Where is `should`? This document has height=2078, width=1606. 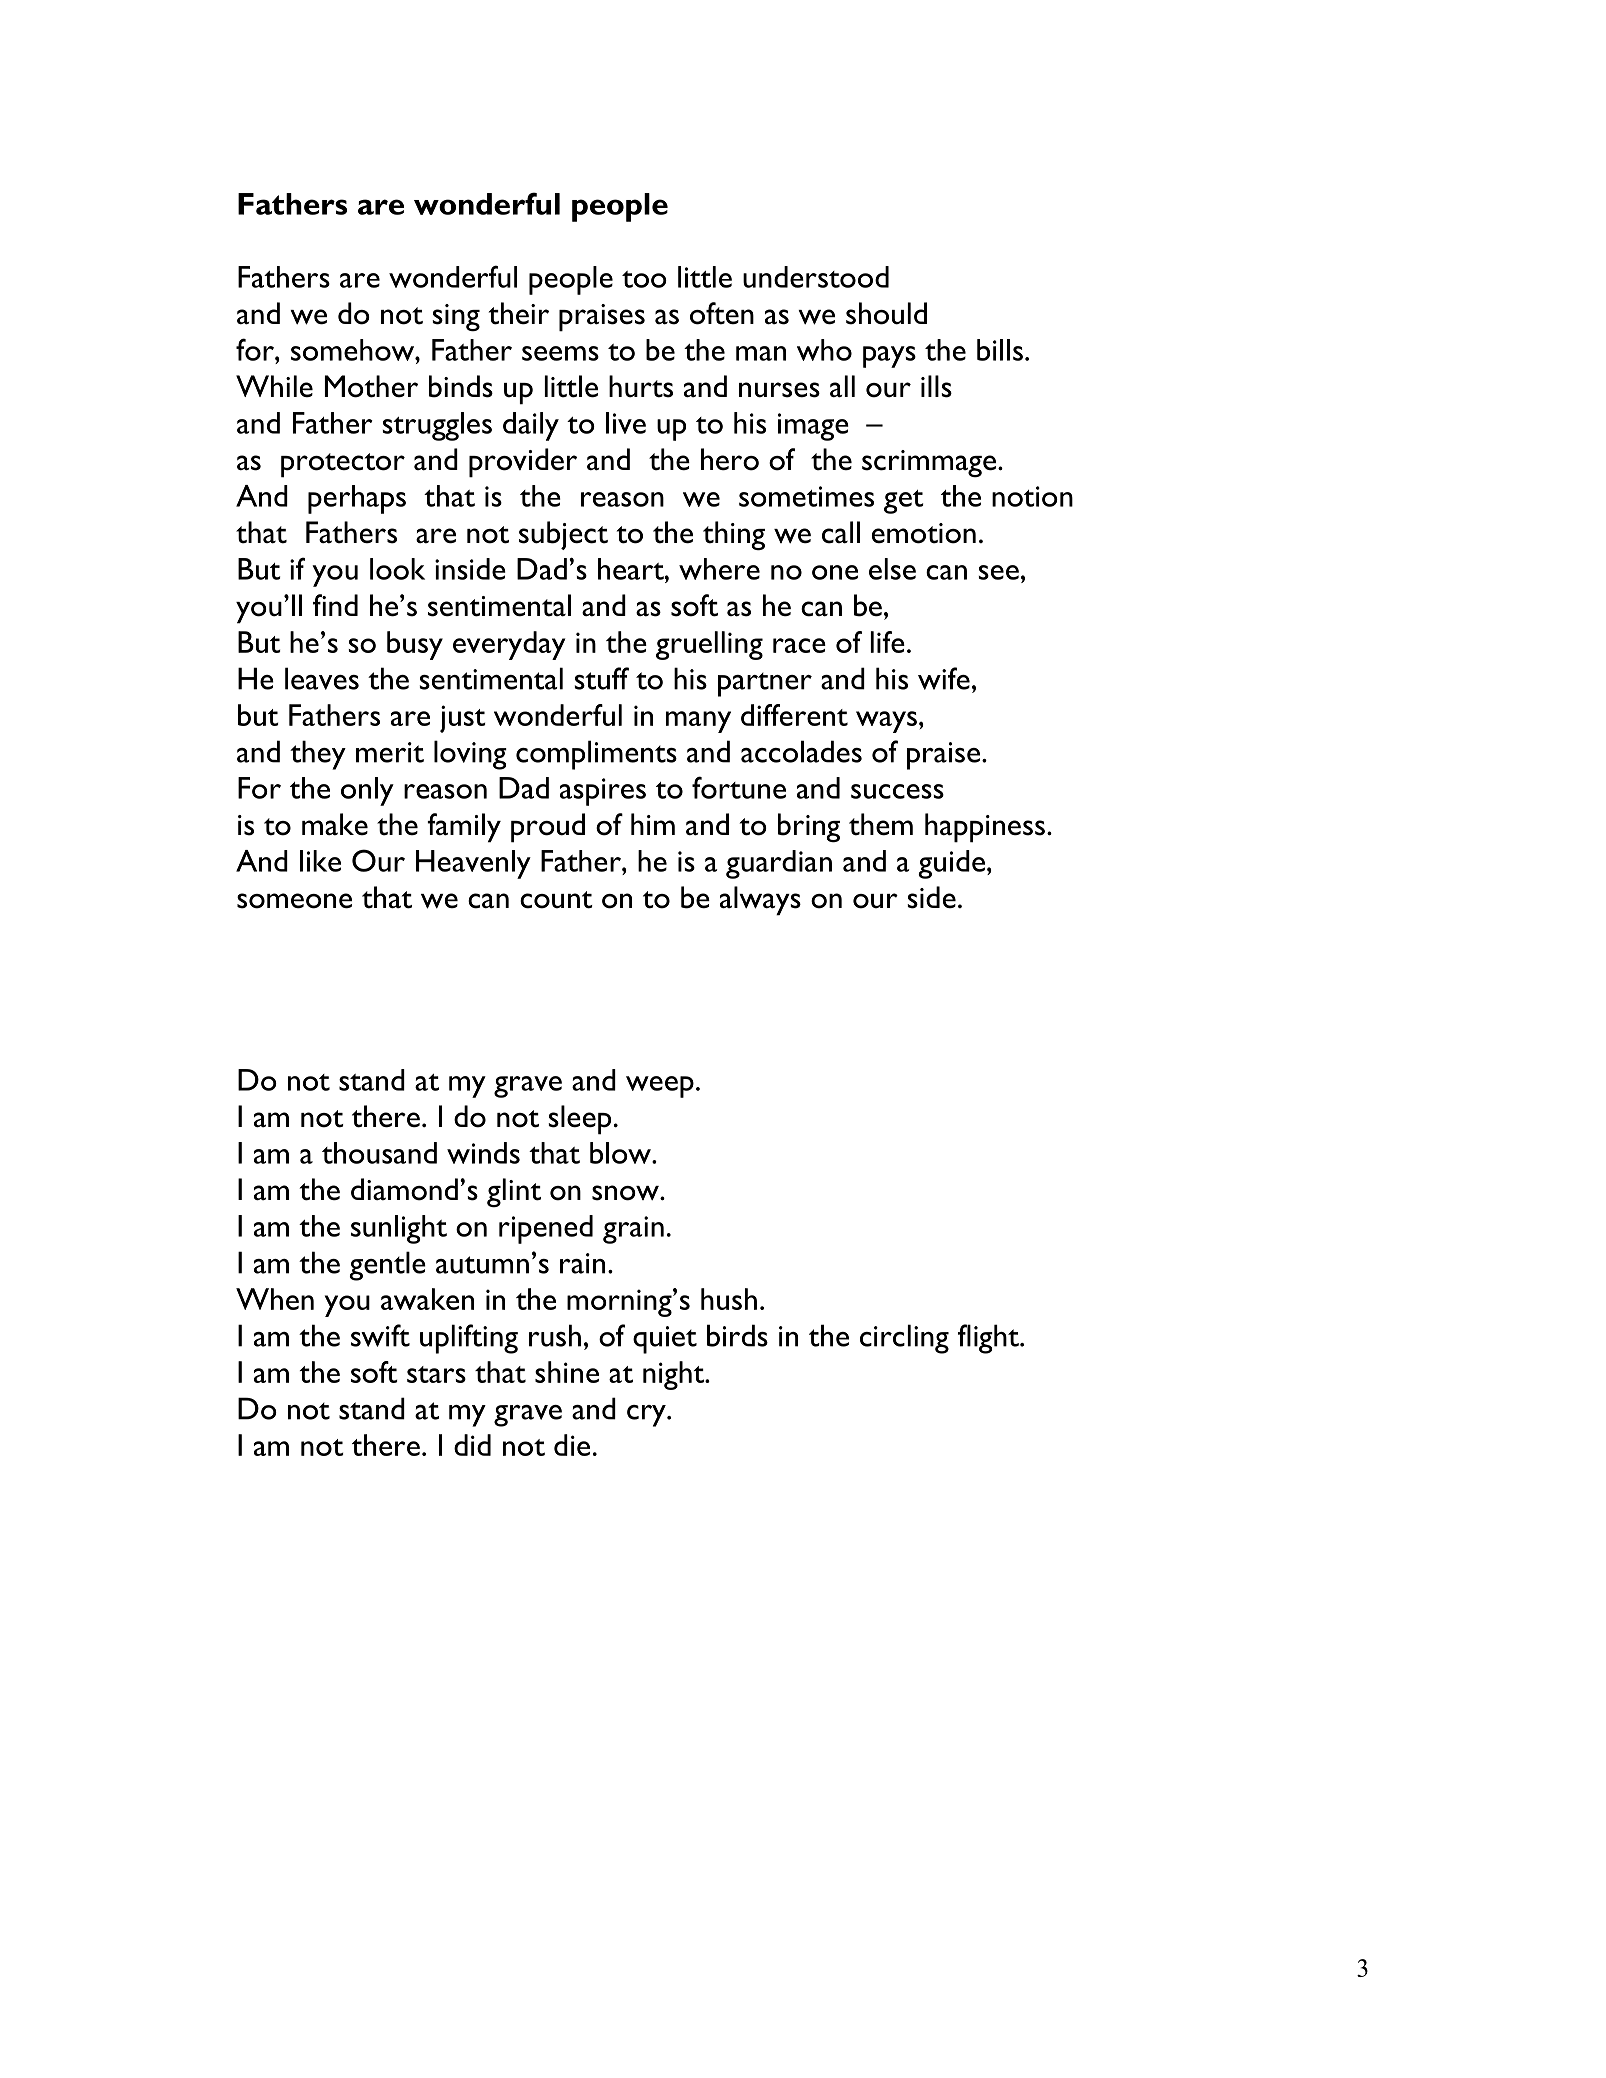 should is located at coordinates (886, 313).
